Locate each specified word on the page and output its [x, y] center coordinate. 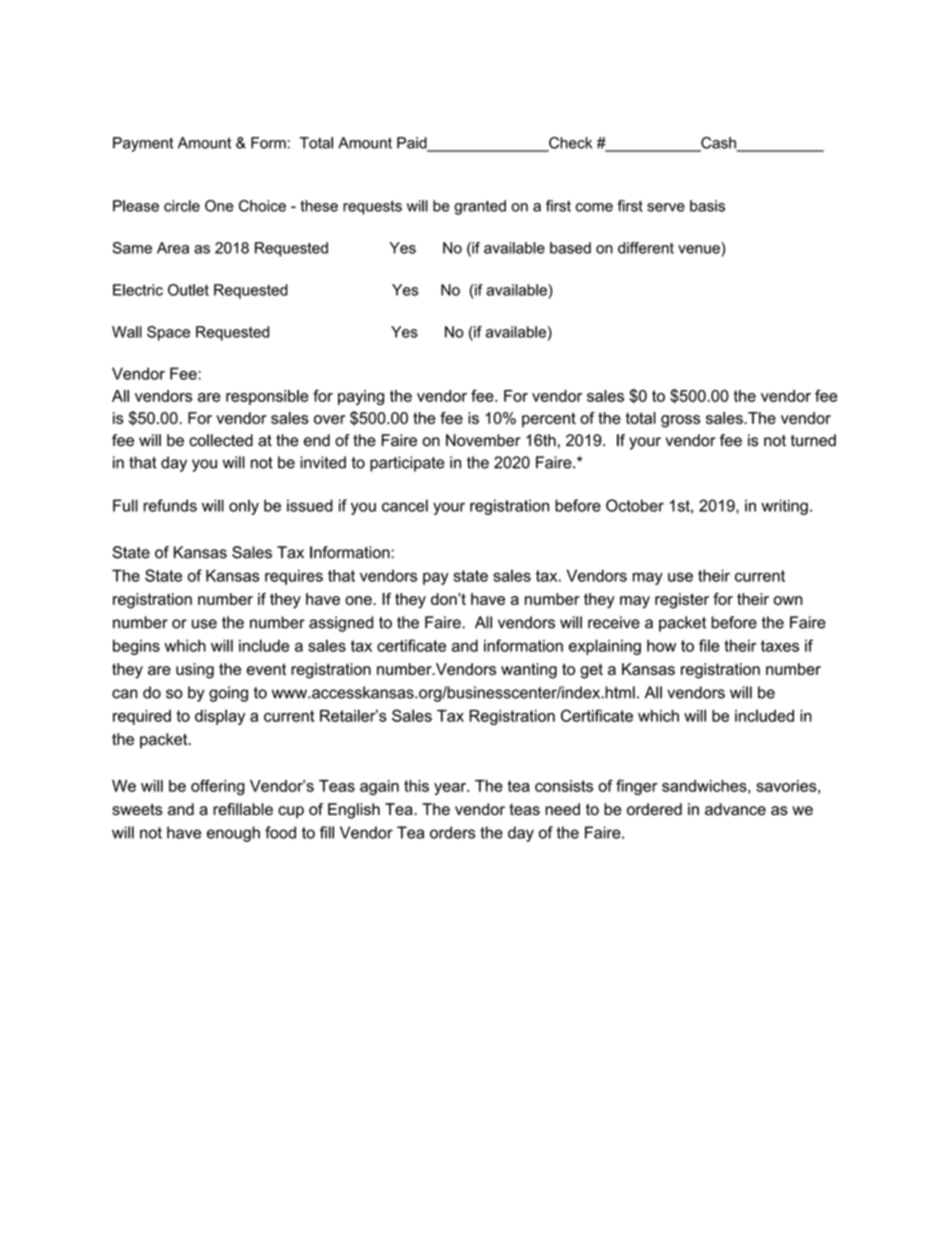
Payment [143, 144]
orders [452, 832]
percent [549, 419]
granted [480, 207]
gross [680, 421]
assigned [341, 624]
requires [294, 577]
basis [707, 206]
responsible [267, 397]
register [682, 601]
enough [233, 834]
